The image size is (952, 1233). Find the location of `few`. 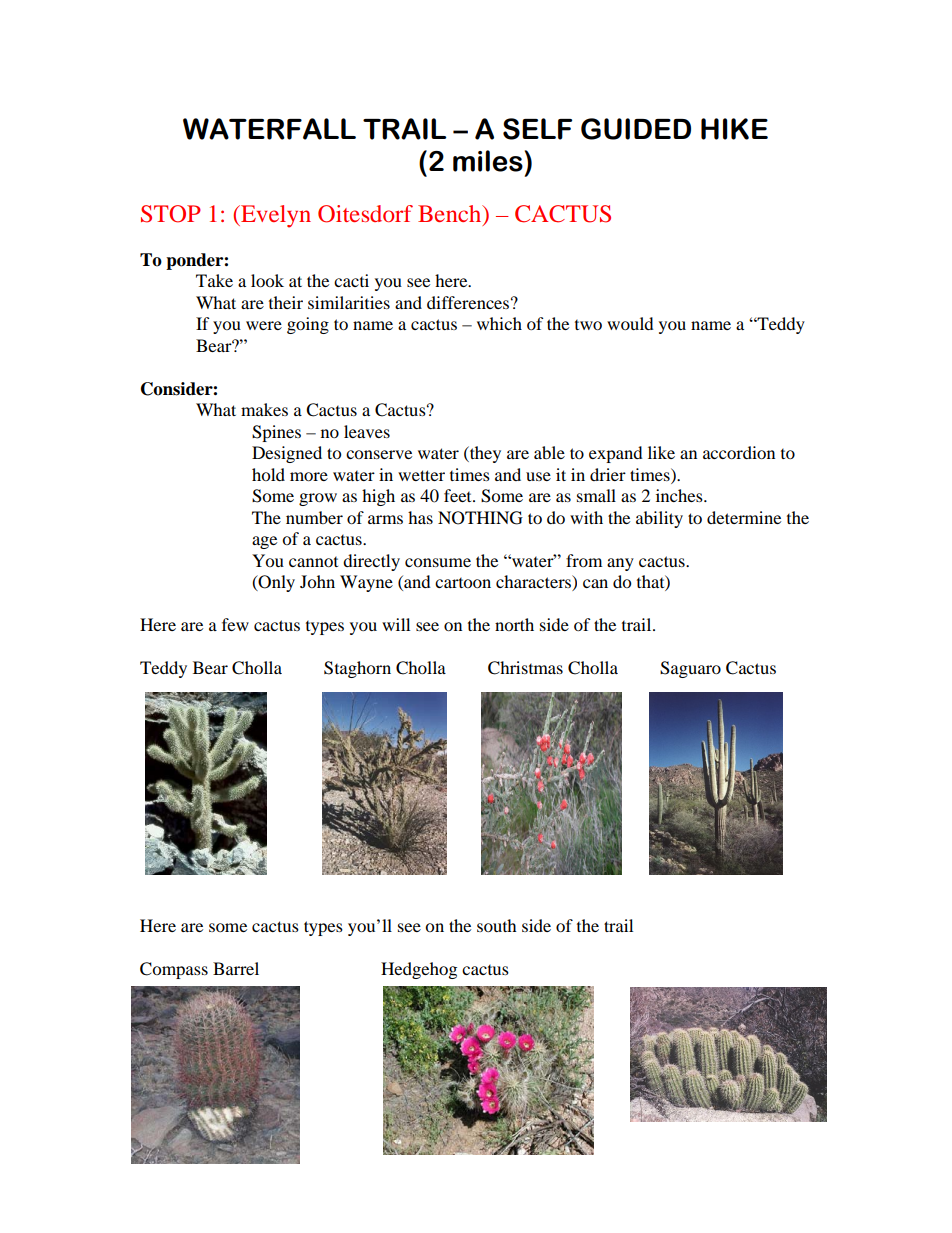

few is located at coordinates (235, 624).
